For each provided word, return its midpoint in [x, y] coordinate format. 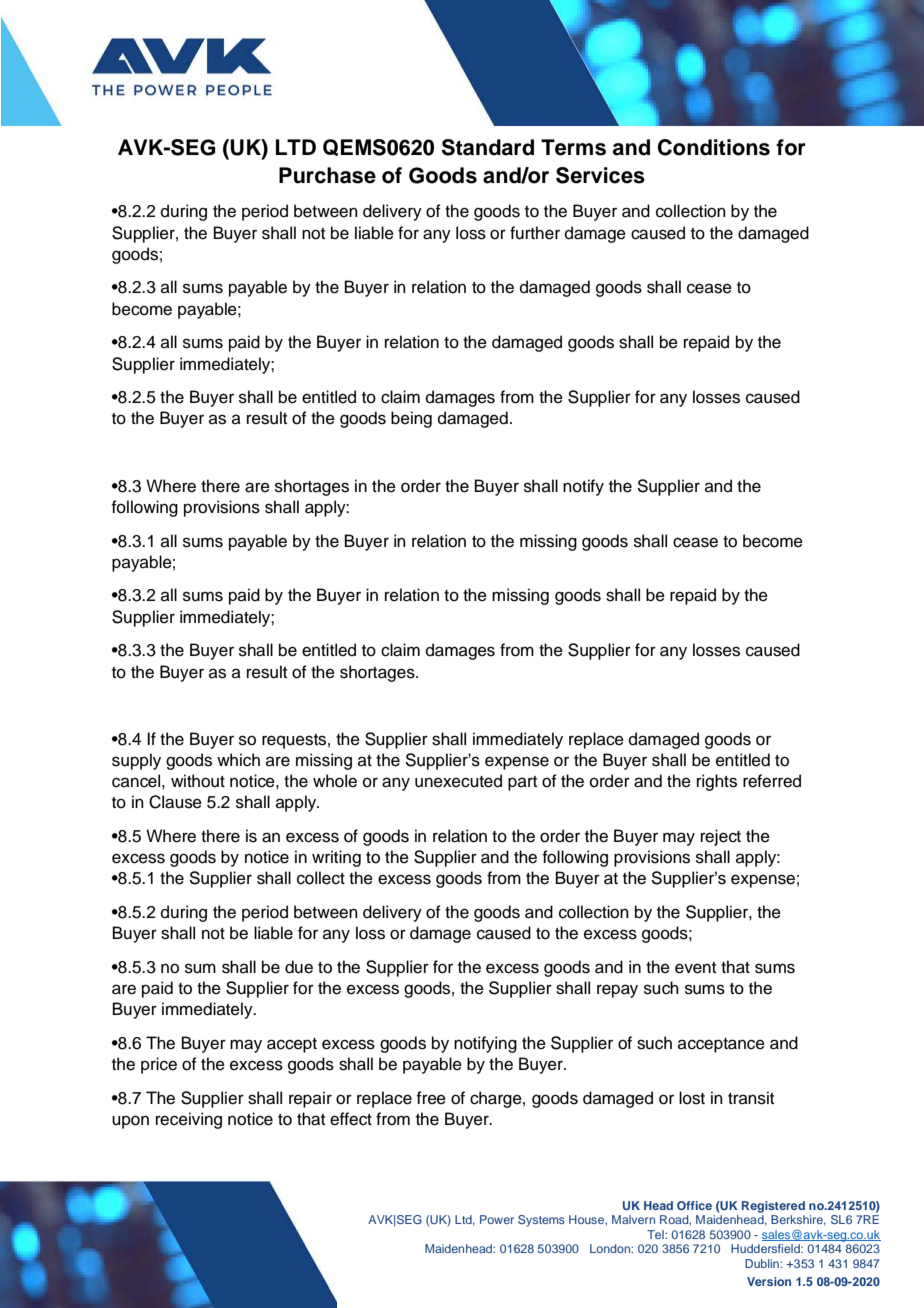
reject [721, 837]
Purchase [327, 175]
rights [717, 782]
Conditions [714, 147]
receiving [189, 1120]
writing [336, 858]
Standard [488, 147]
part [522, 783]
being [411, 419]
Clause [175, 802]
